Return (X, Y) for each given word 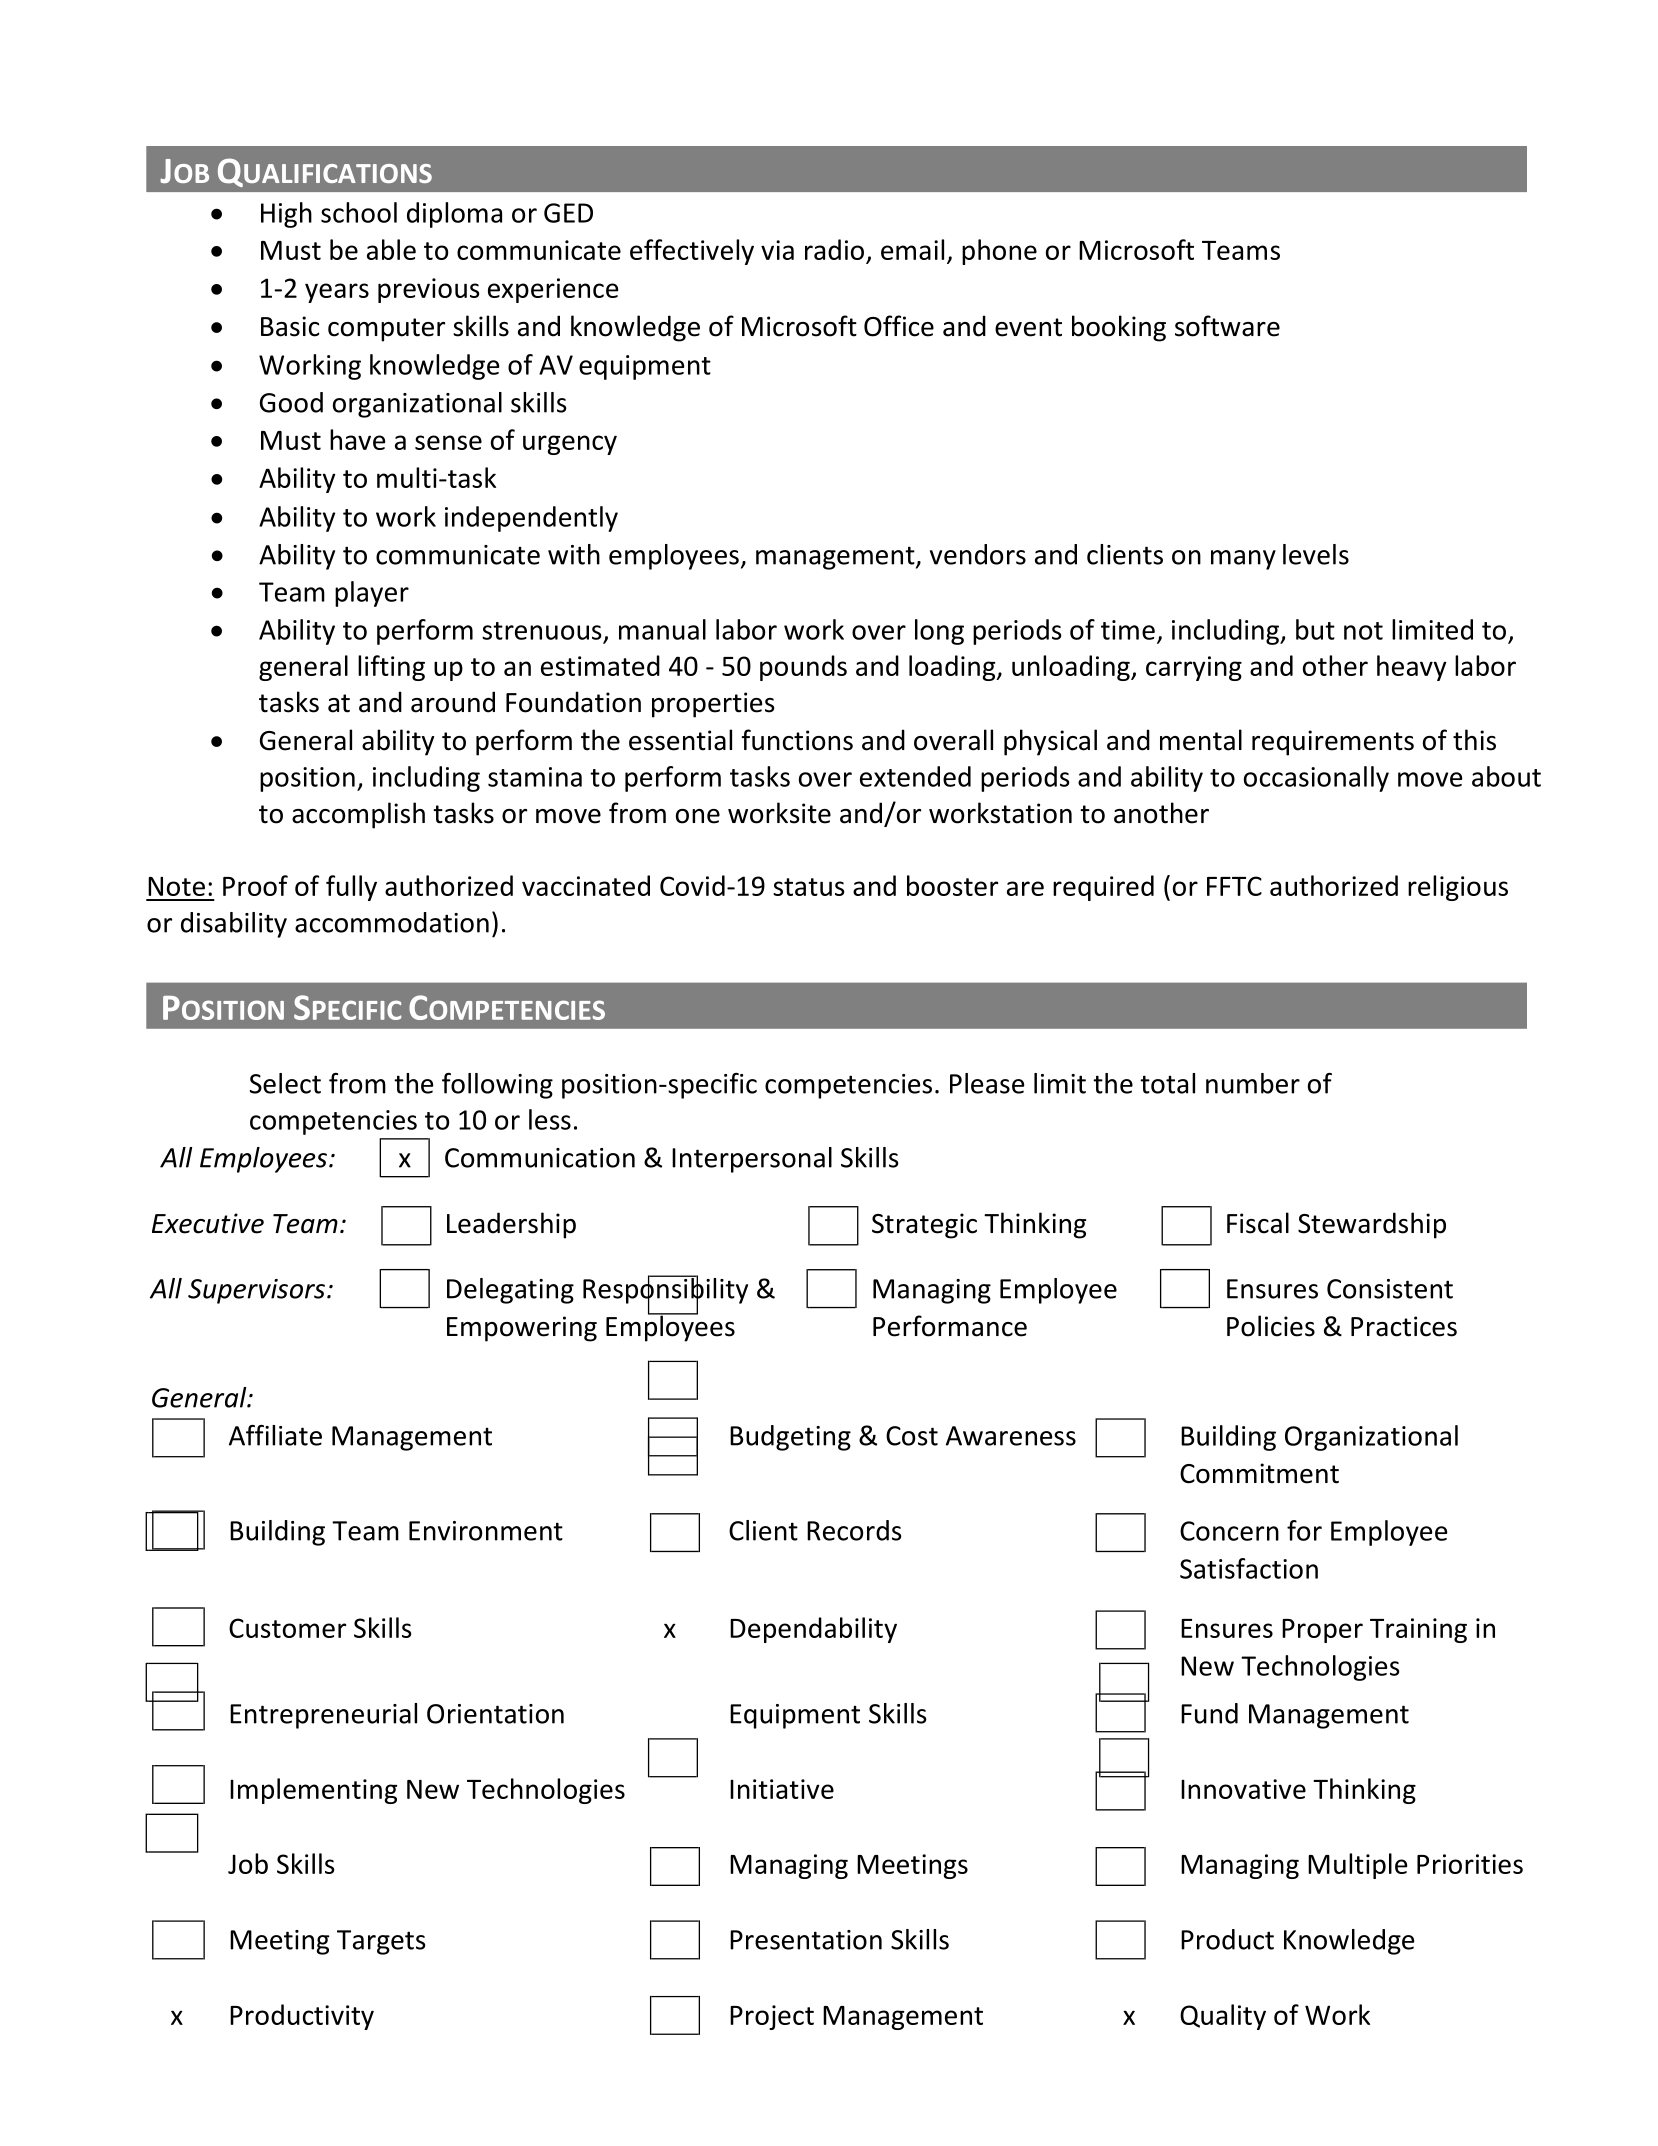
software (1227, 326)
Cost (912, 1436)
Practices (1404, 1326)
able (391, 249)
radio (834, 249)
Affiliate (275, 1435)
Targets (381, 1942)
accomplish (358, 815)
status (809, 887)
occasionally (1316, 779)
